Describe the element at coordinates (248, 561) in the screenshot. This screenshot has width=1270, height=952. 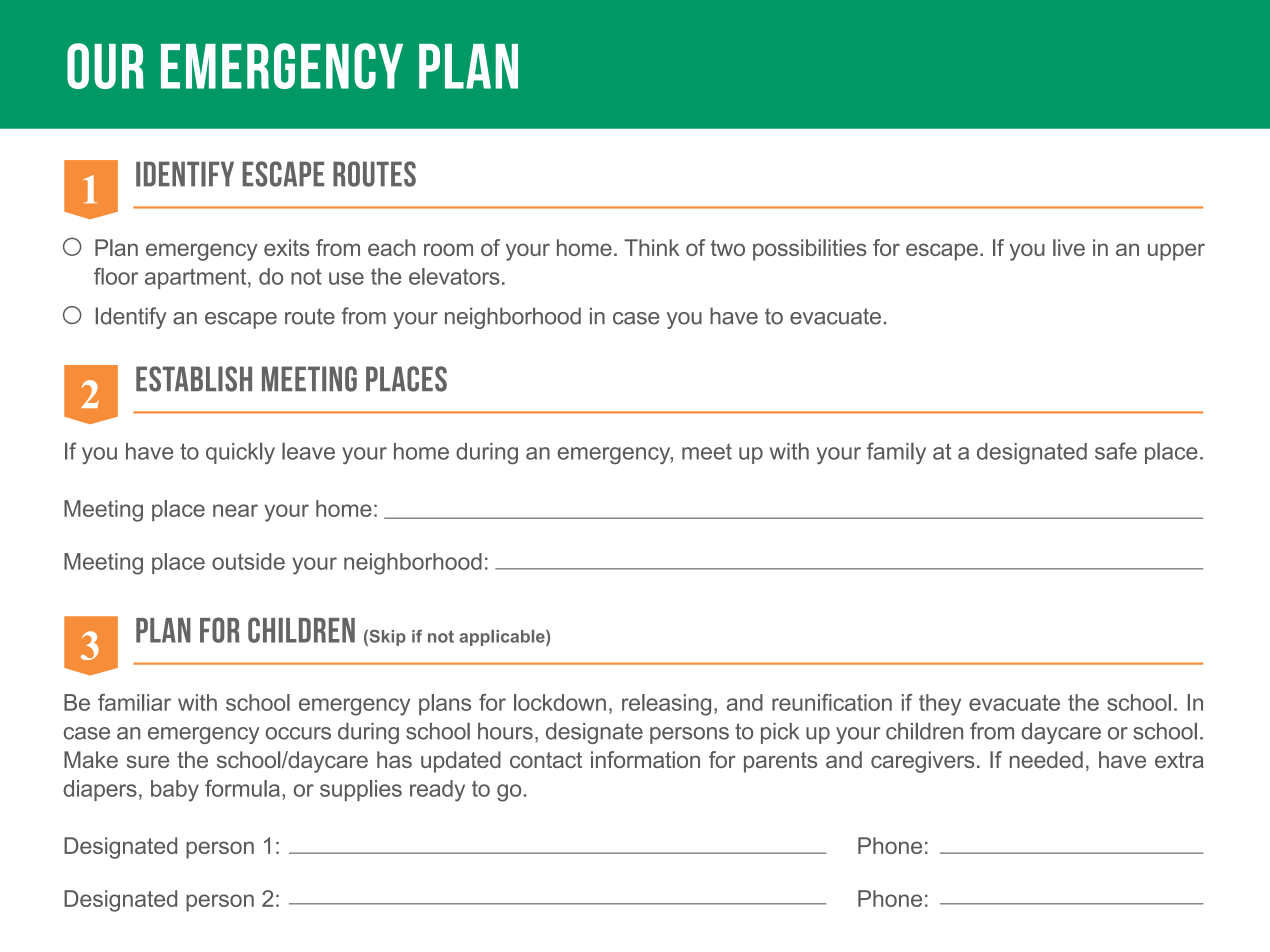
I see `outside` at that location.
